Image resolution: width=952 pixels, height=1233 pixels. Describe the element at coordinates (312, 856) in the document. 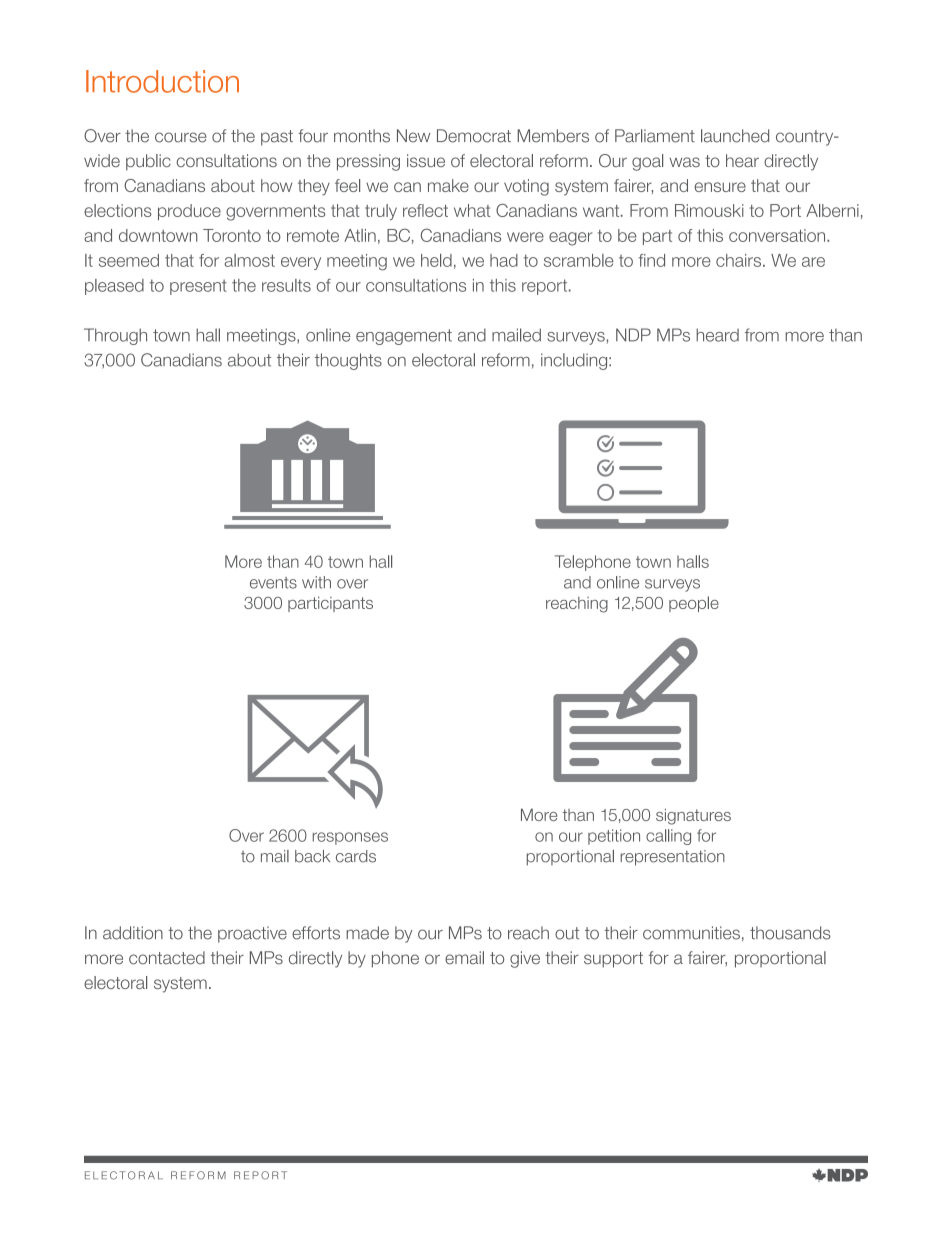

I see `back` at that location.
